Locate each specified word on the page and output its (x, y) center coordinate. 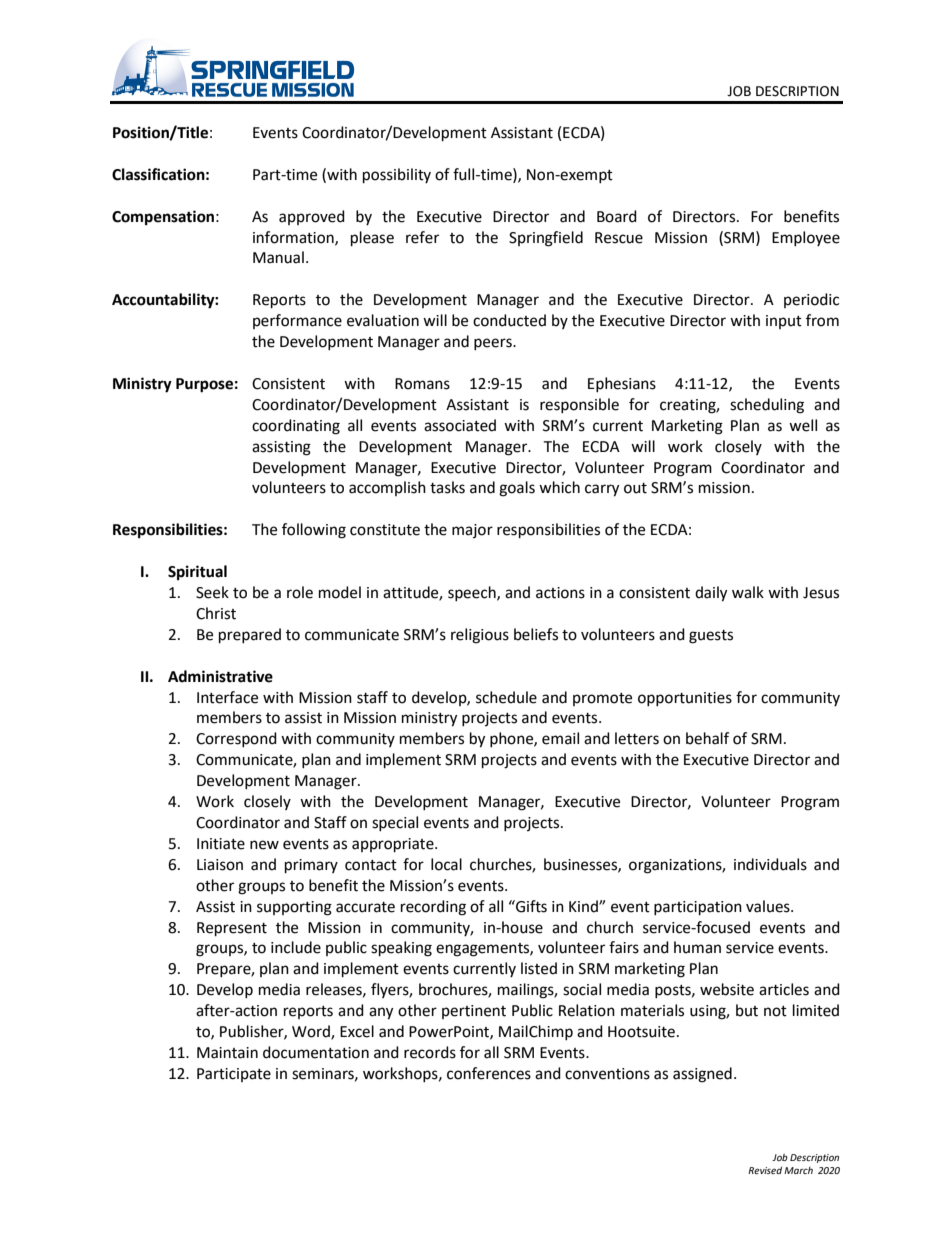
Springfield (546, 239)
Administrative (220, 676)
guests (711, 637)
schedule (506, 697)
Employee (806, 238)
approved (312, 217)
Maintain (227, 1053)
